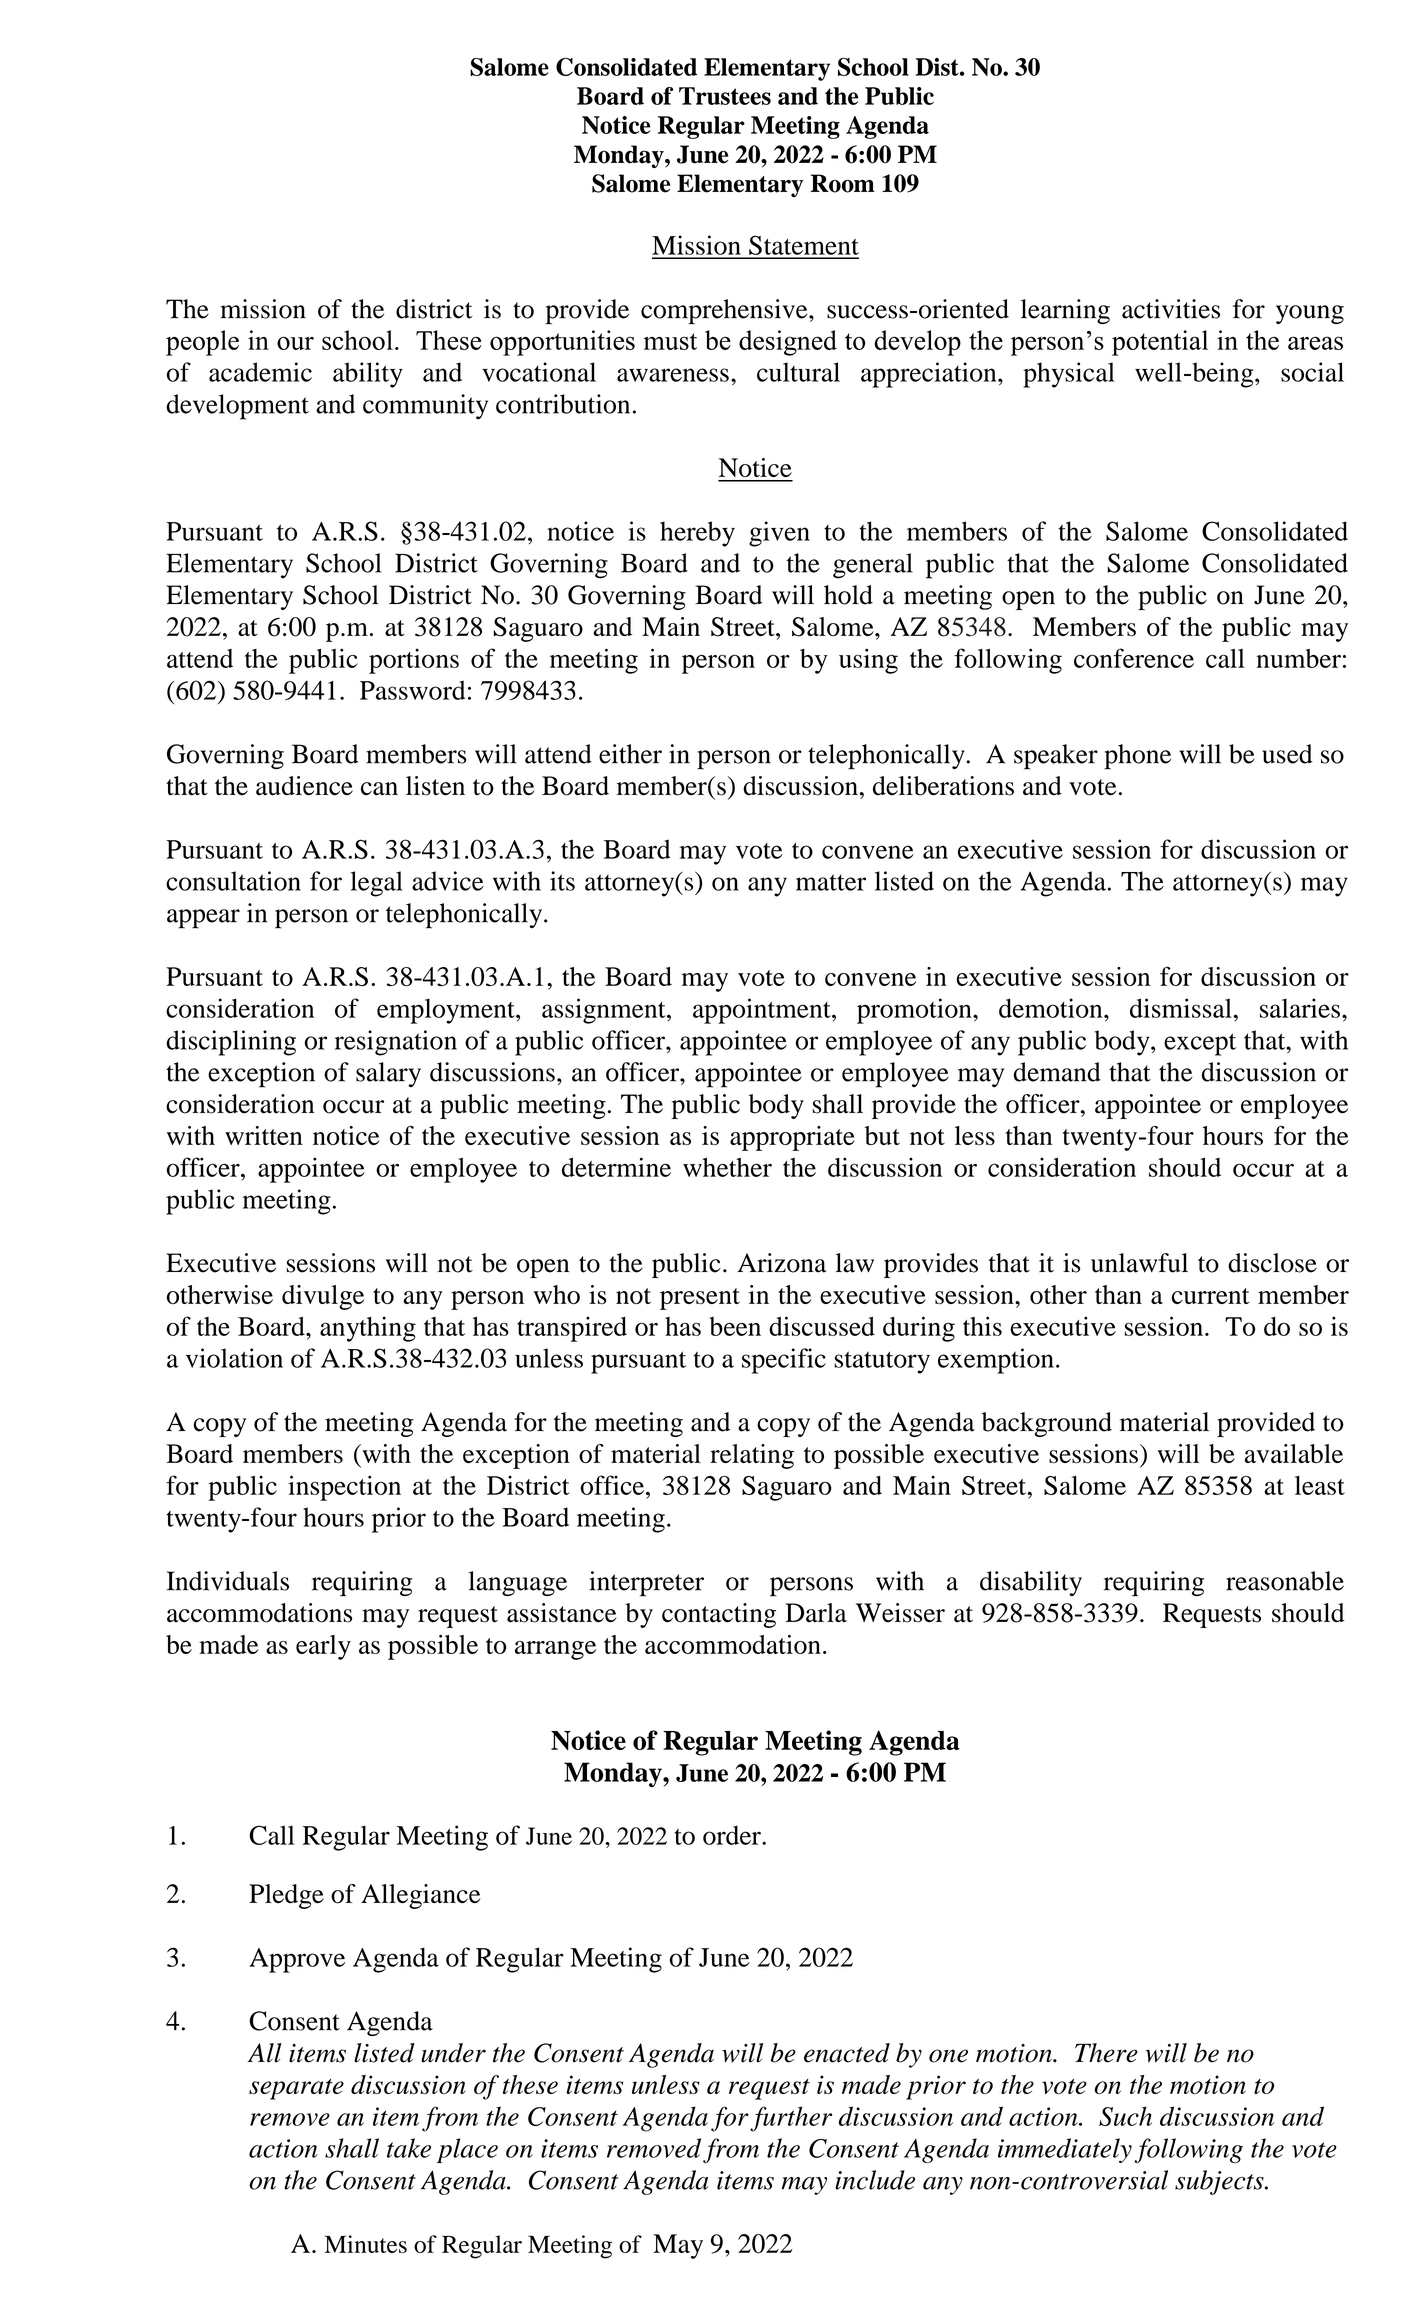 The height and width of the document is (2323, 1411). Describe the element at coordinates (264, 1135) in the document. I see `written` at that location.
